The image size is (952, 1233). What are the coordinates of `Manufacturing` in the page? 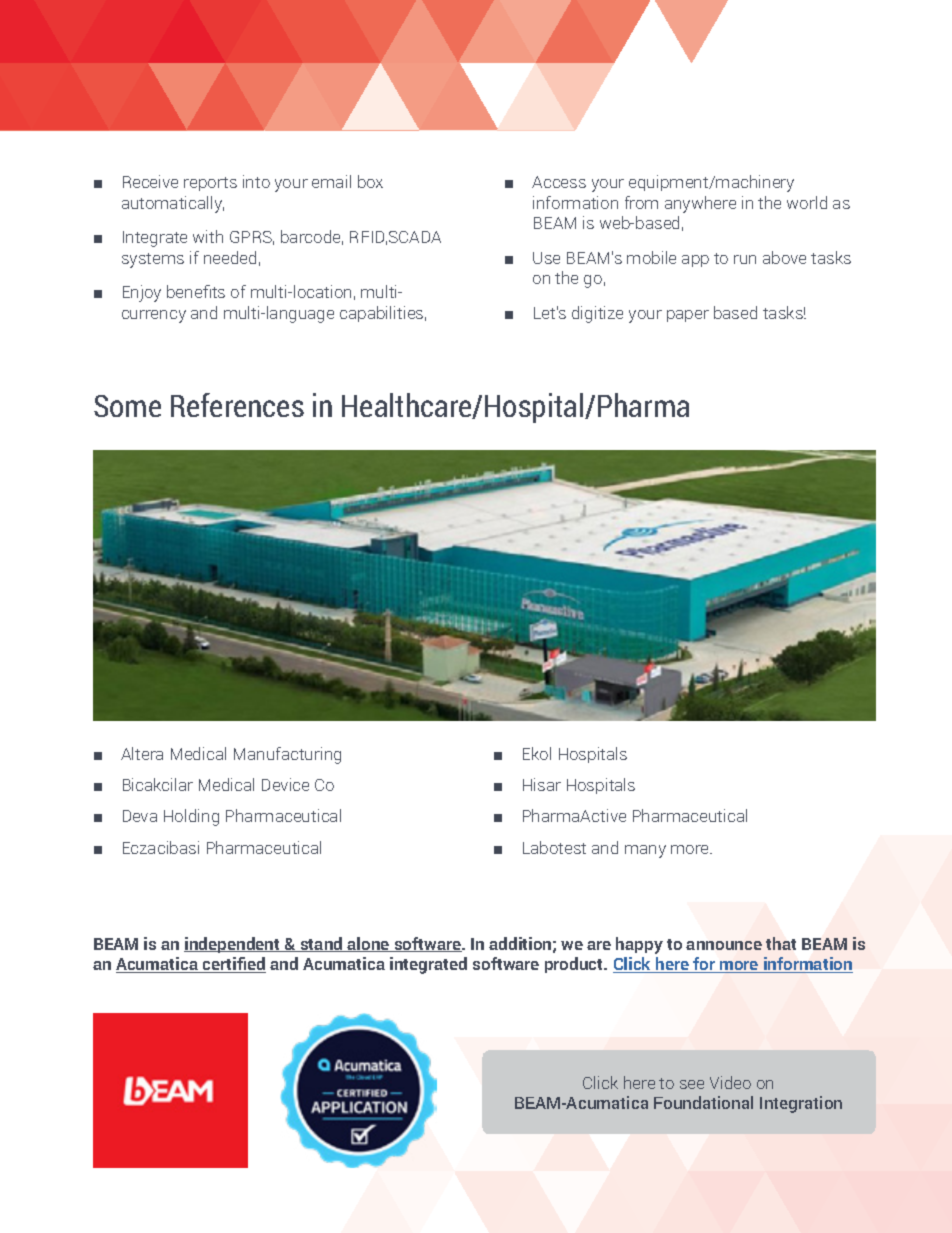 It's located at (287, 755).
